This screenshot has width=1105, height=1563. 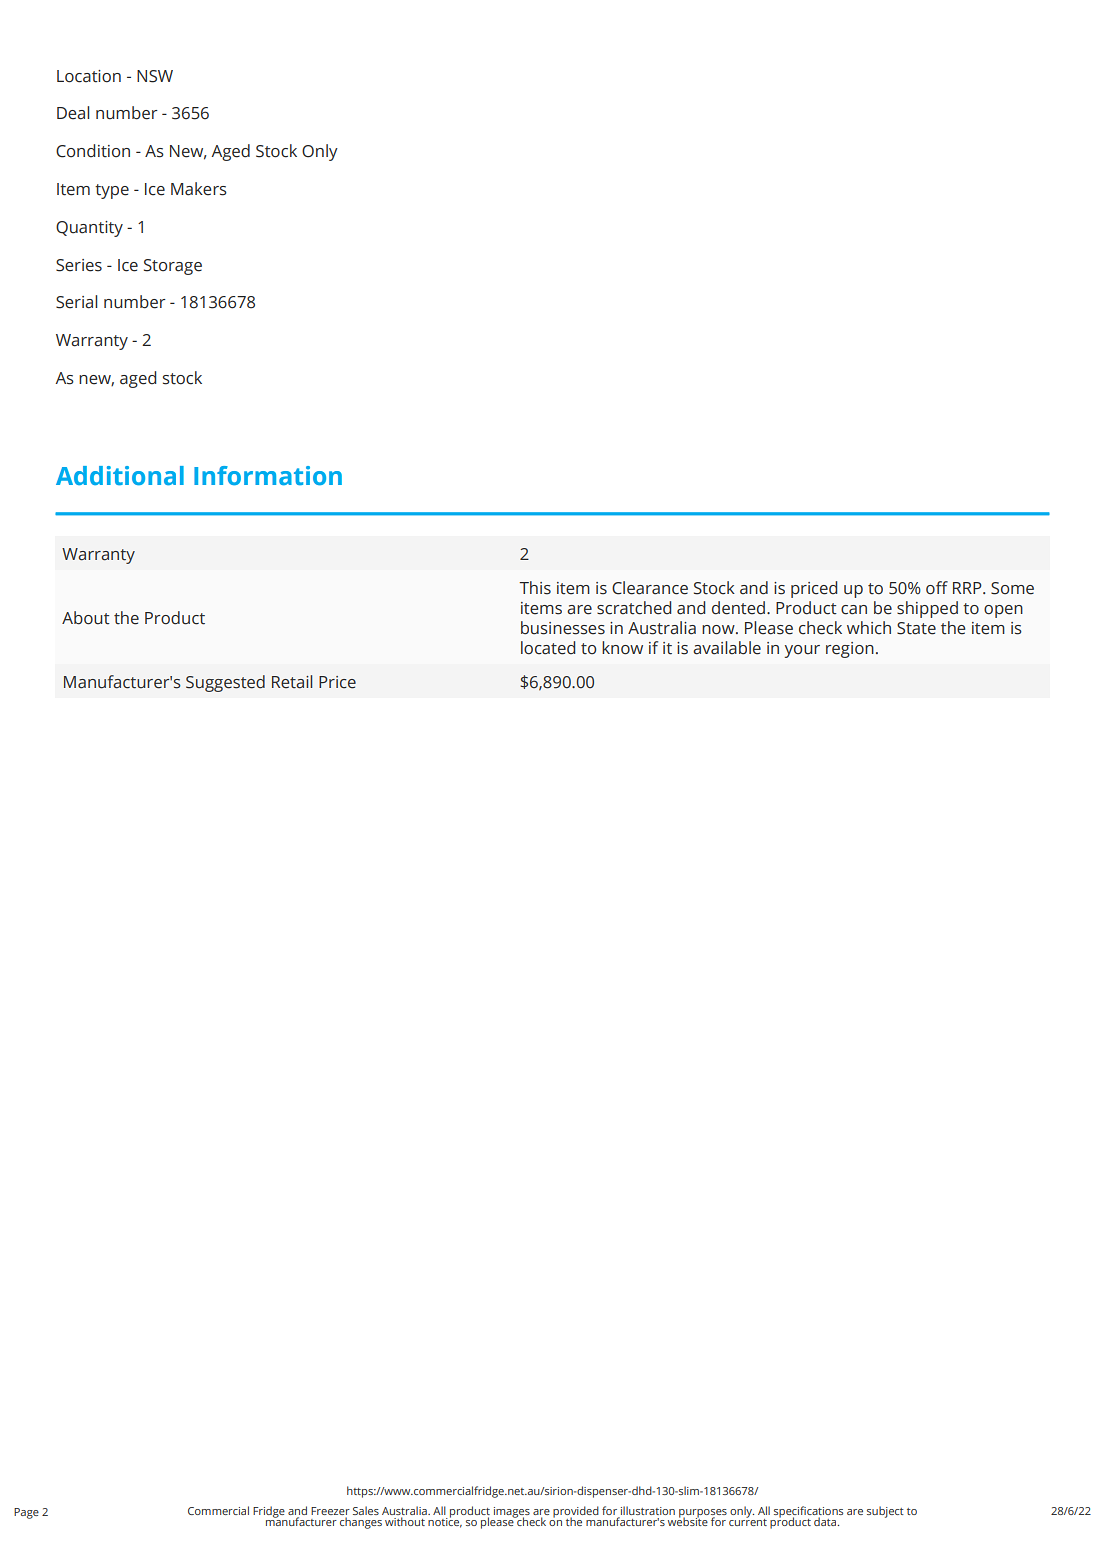 I want to click on Suggested, so click(x=225, y=683).
